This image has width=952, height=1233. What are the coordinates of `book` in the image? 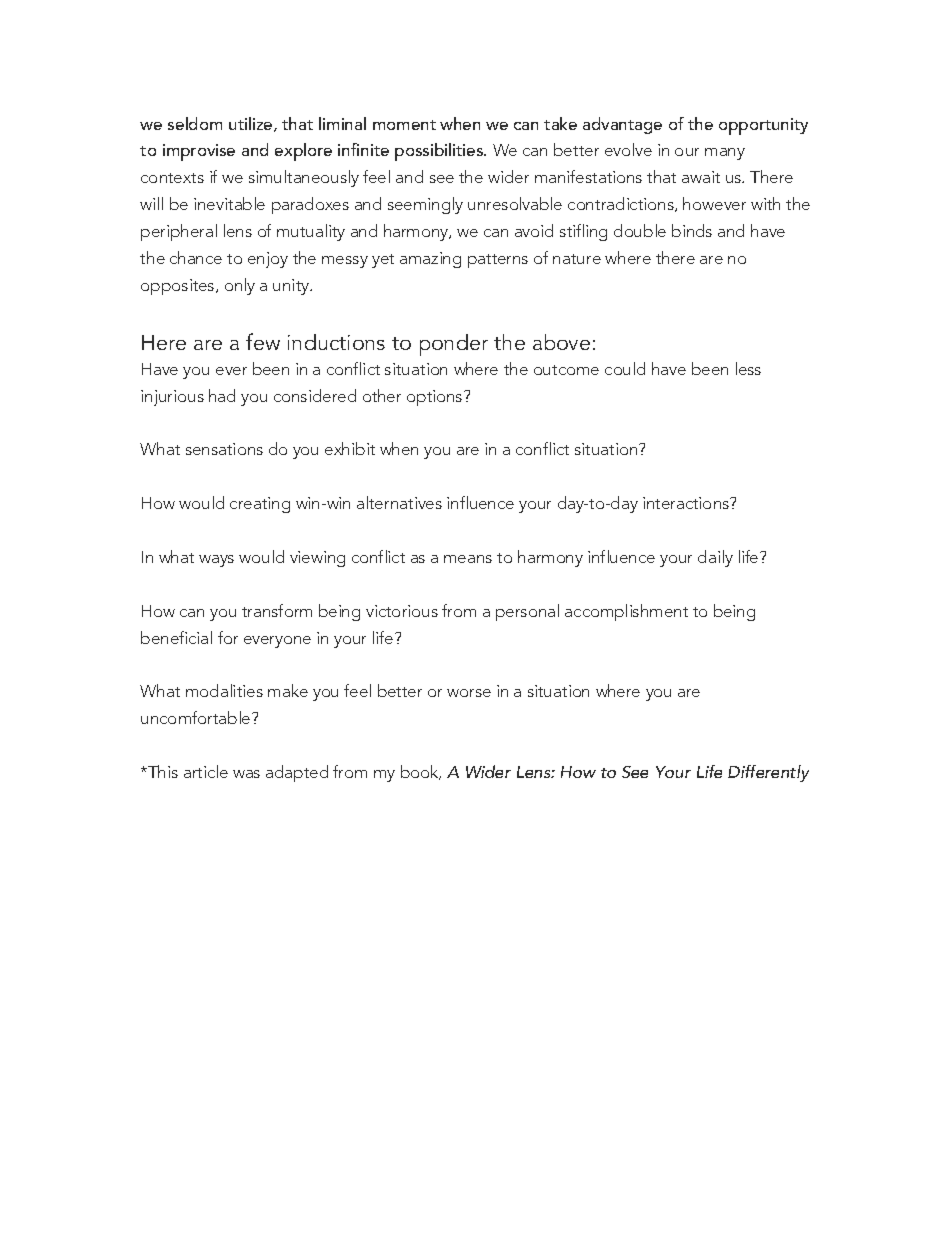 It's located at (421, 772).
